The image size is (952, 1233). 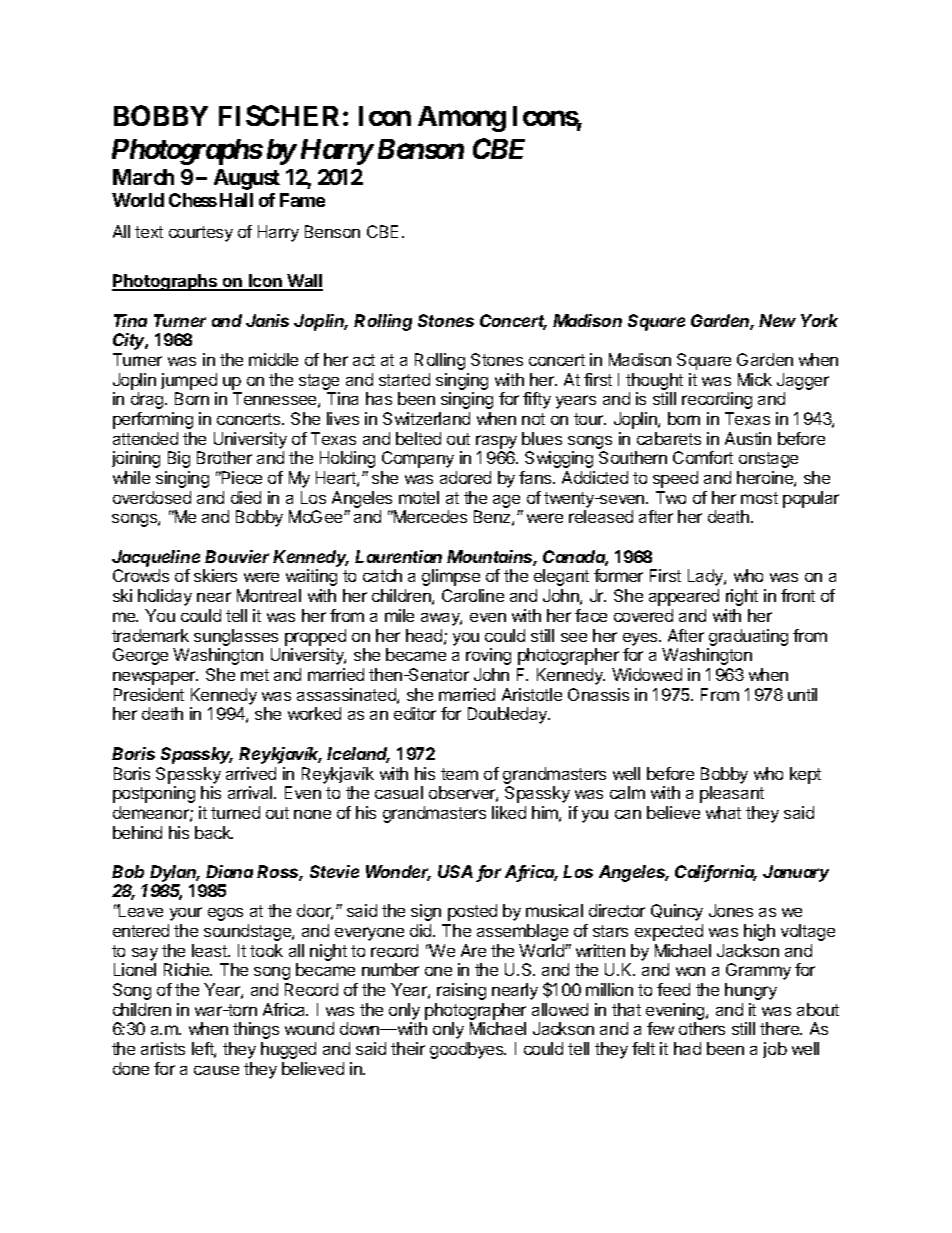 I want to click on skiers, so click(x=215, y=575).
